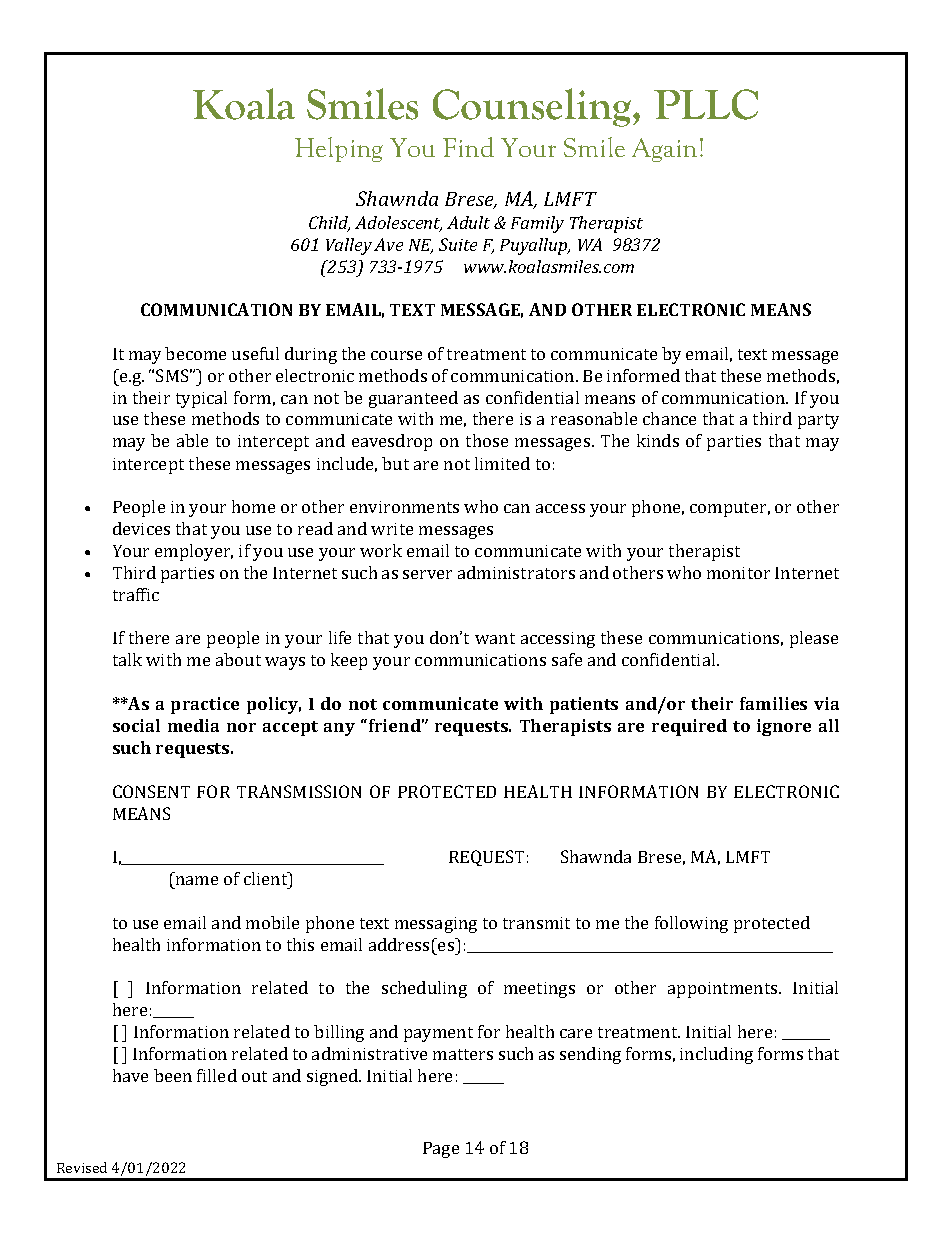  I want to click on been, so click(173, 1075).
